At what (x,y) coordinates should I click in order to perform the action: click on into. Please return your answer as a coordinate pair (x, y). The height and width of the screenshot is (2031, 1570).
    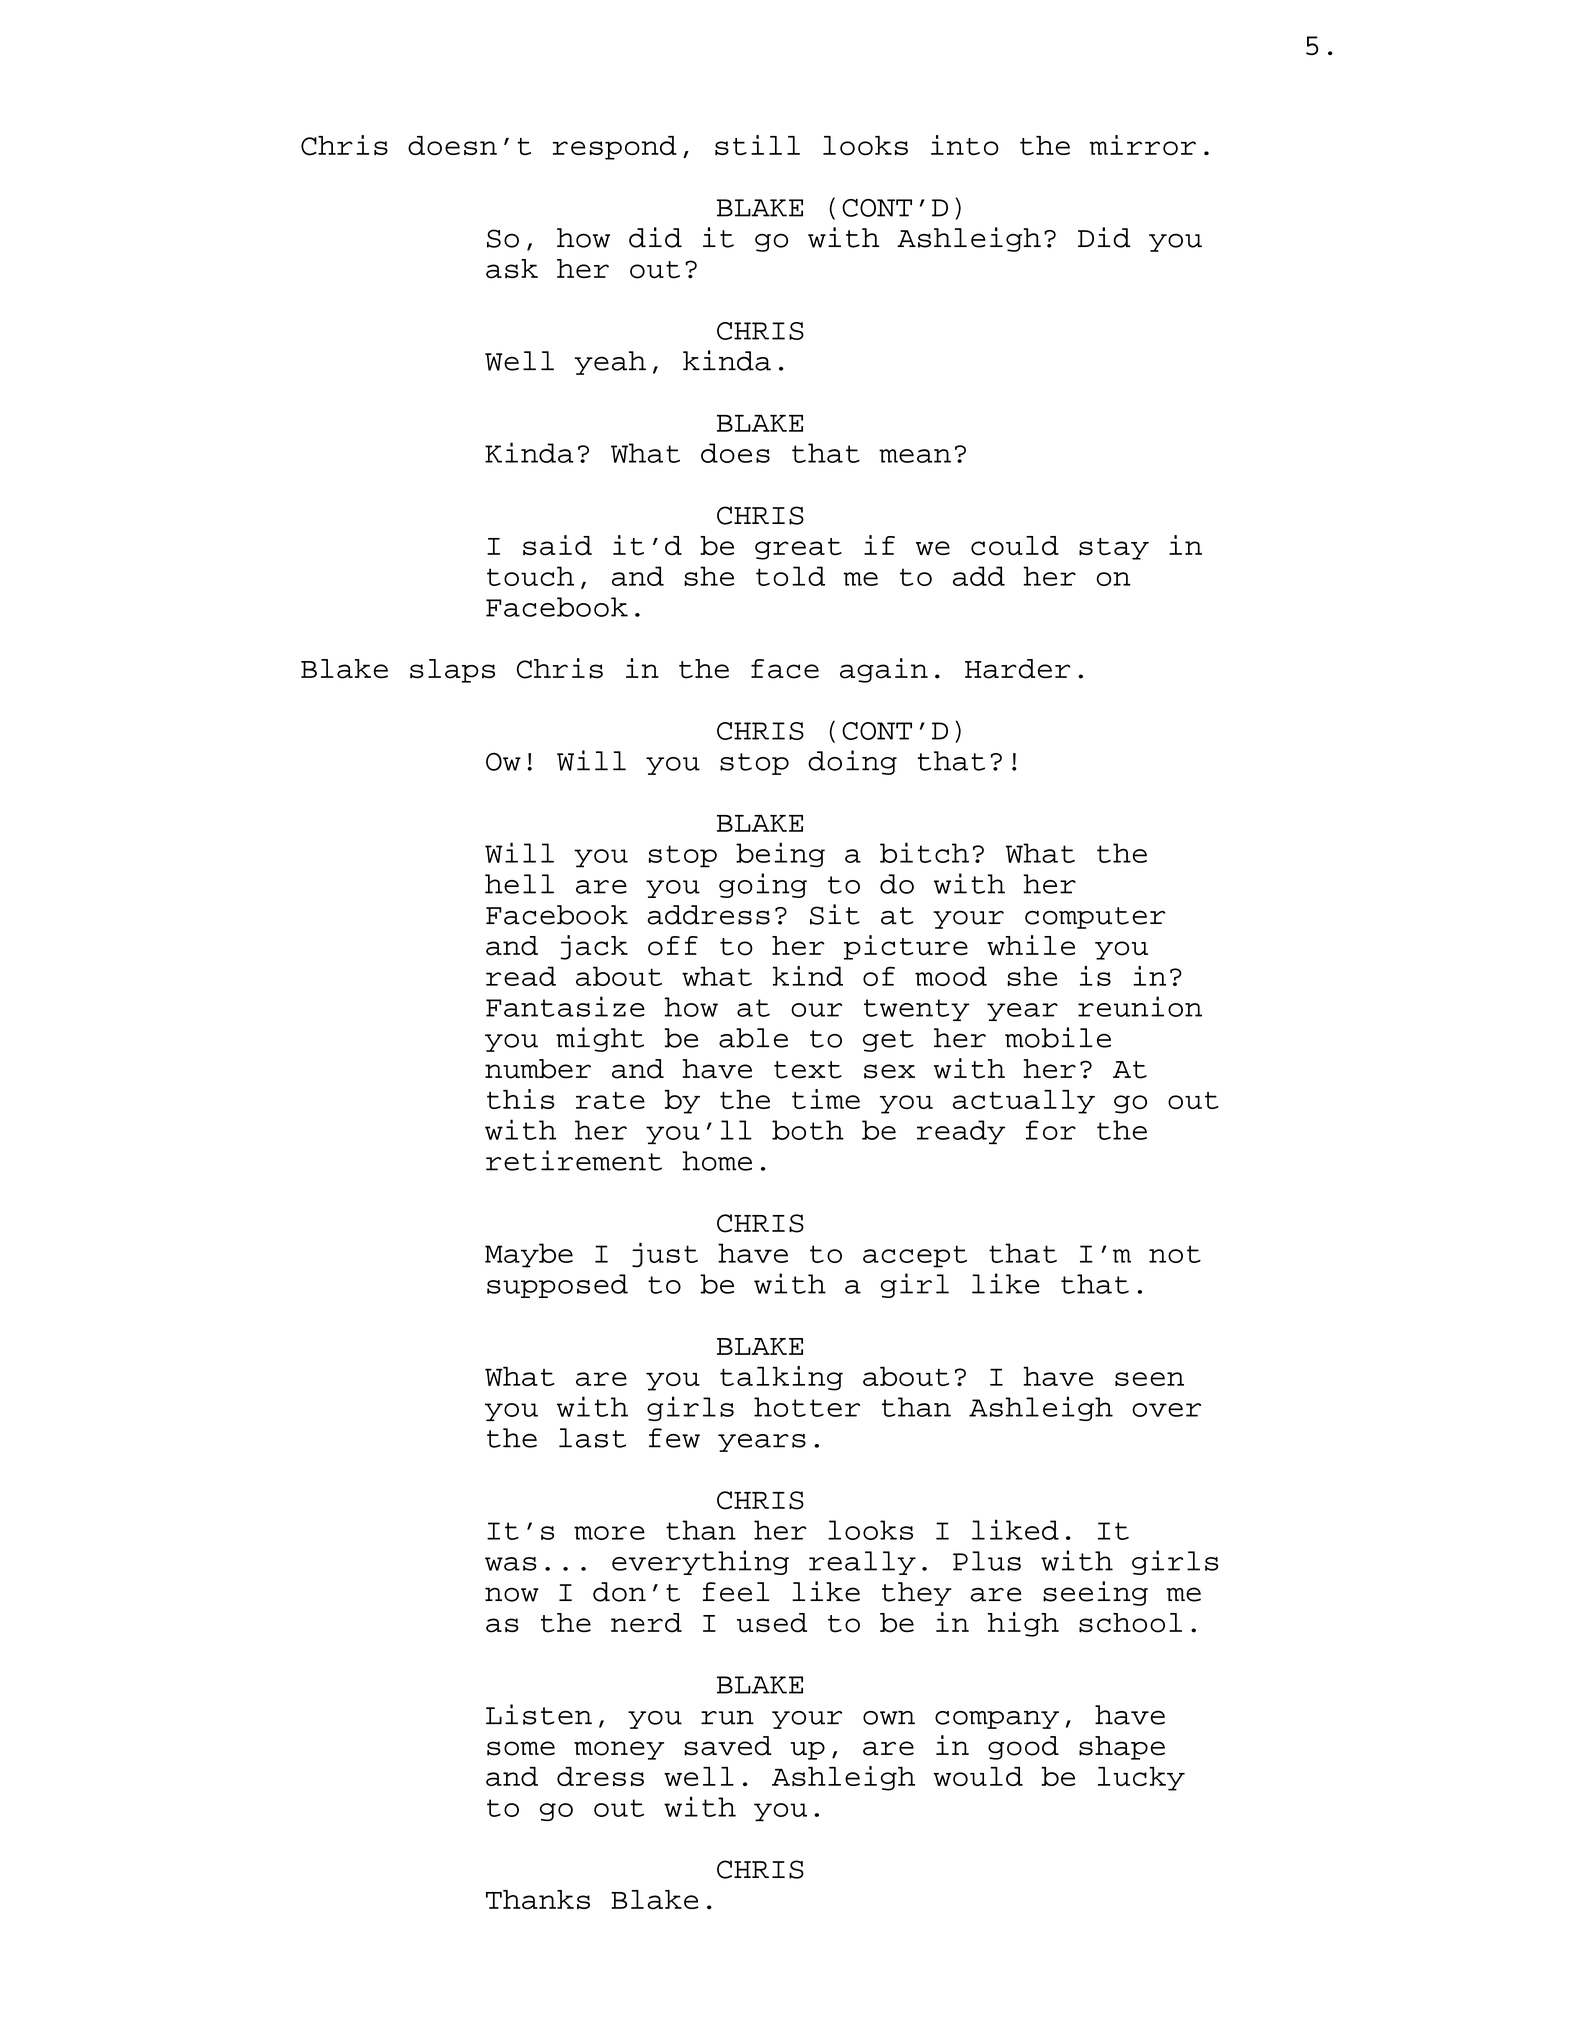
    Looking at the image, I should click on (965, 145).
